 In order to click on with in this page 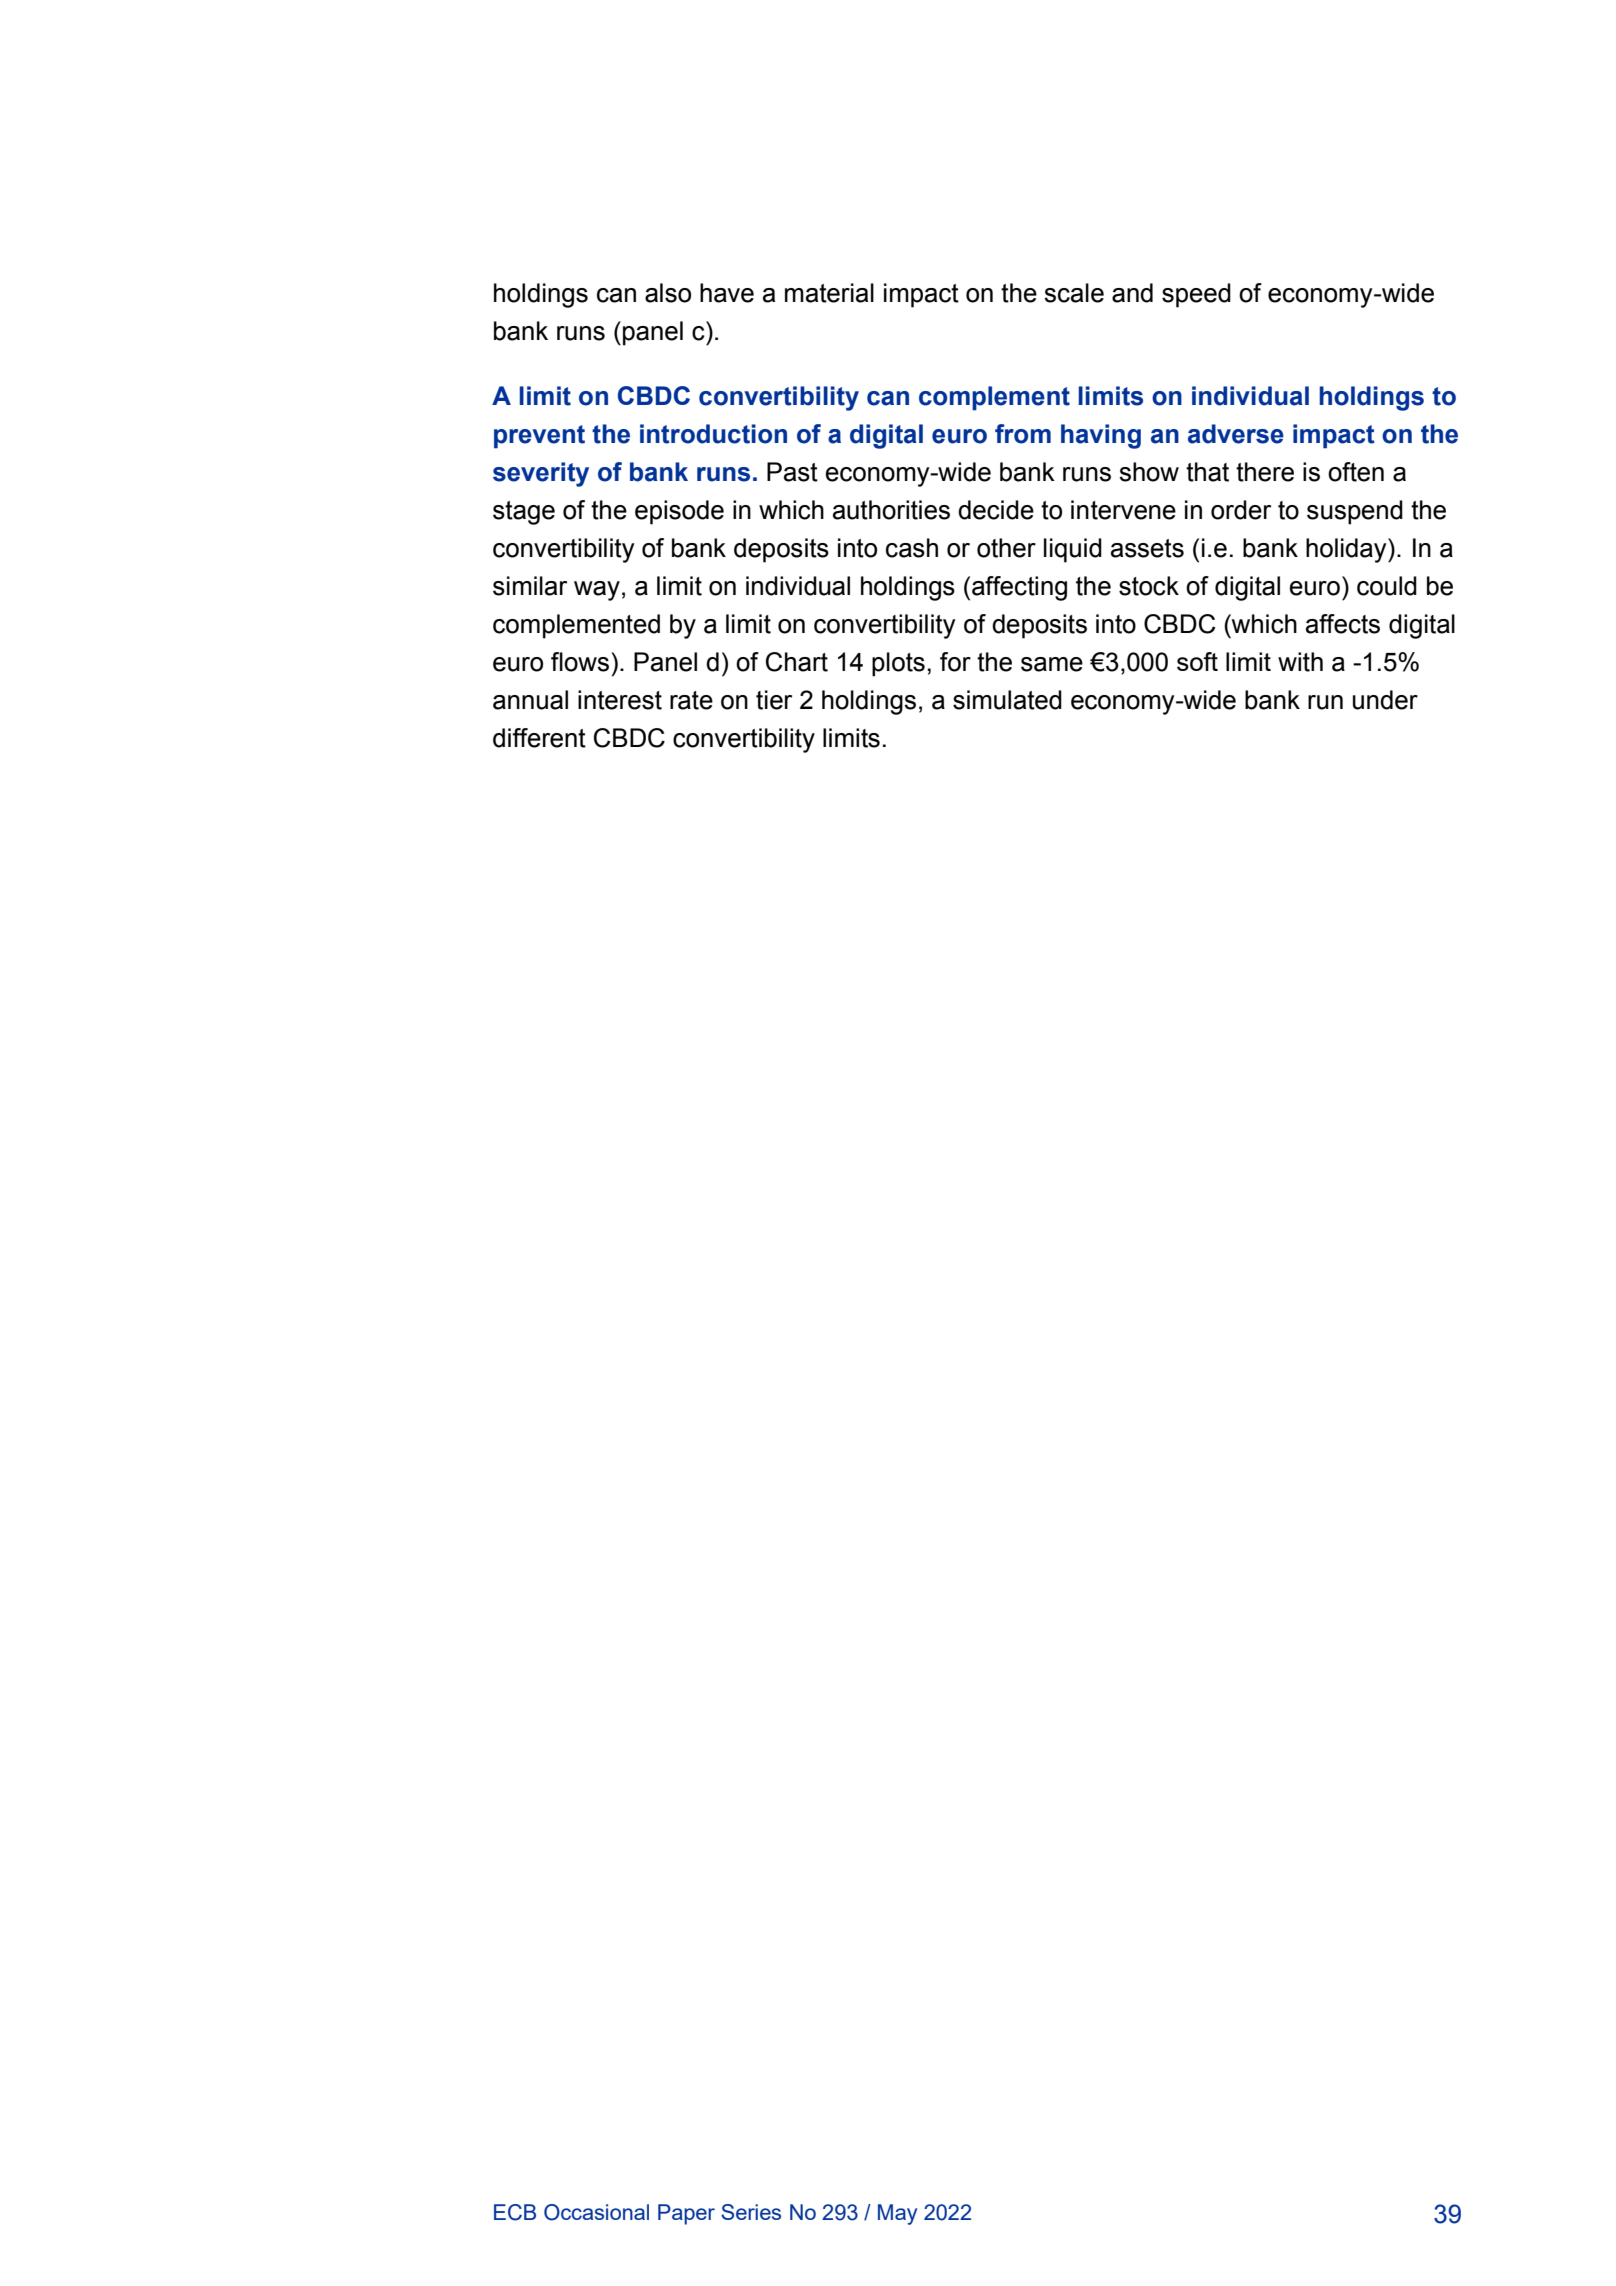, I will do `click(1300, 662)`.
